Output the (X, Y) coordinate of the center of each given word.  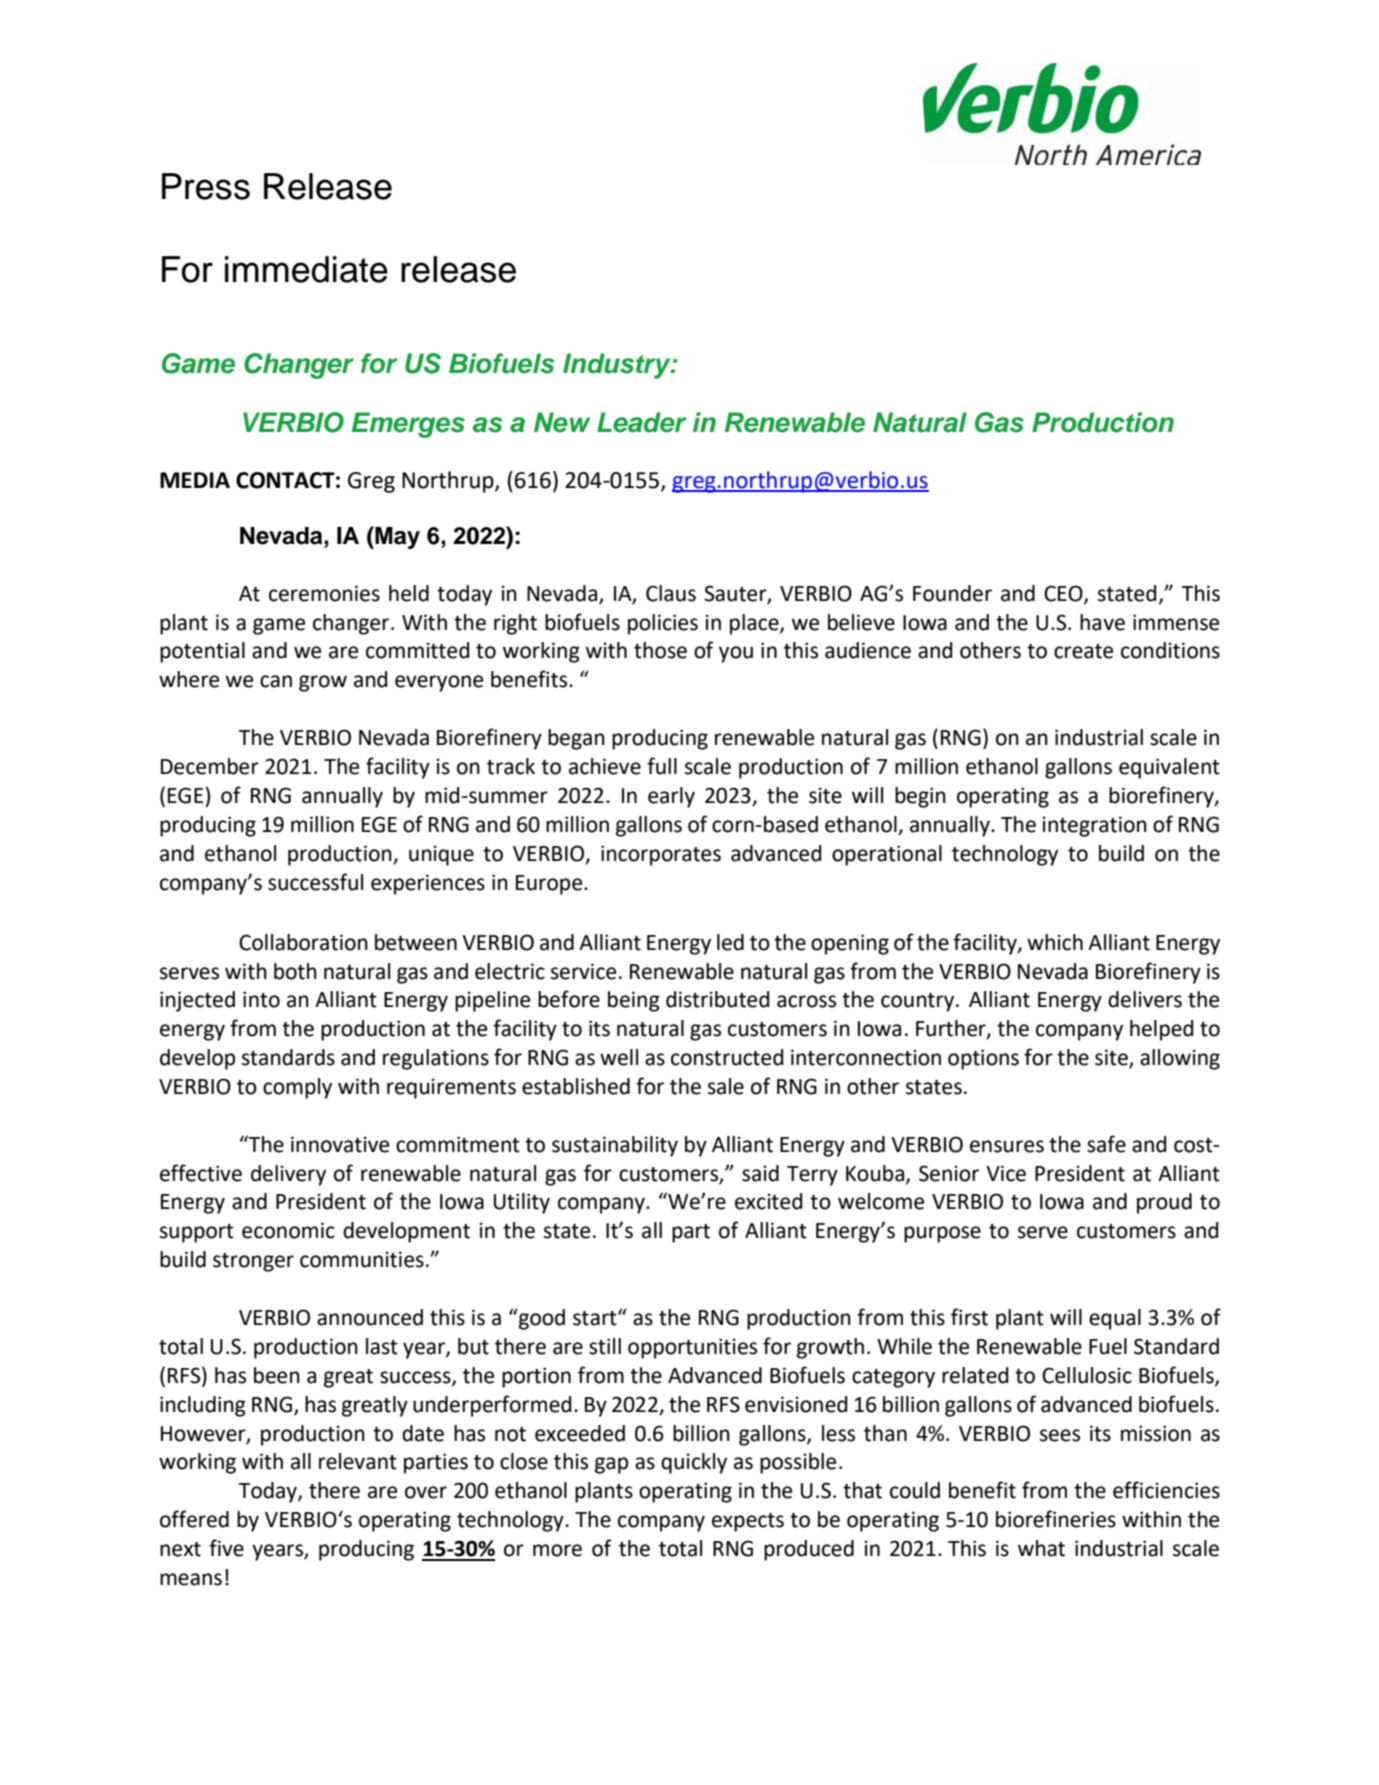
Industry (618, 366)
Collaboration (303, 942)
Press (206, 186)
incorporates (661, 855)
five (226, 1548)
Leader (641, 422)
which (1055, 942)
